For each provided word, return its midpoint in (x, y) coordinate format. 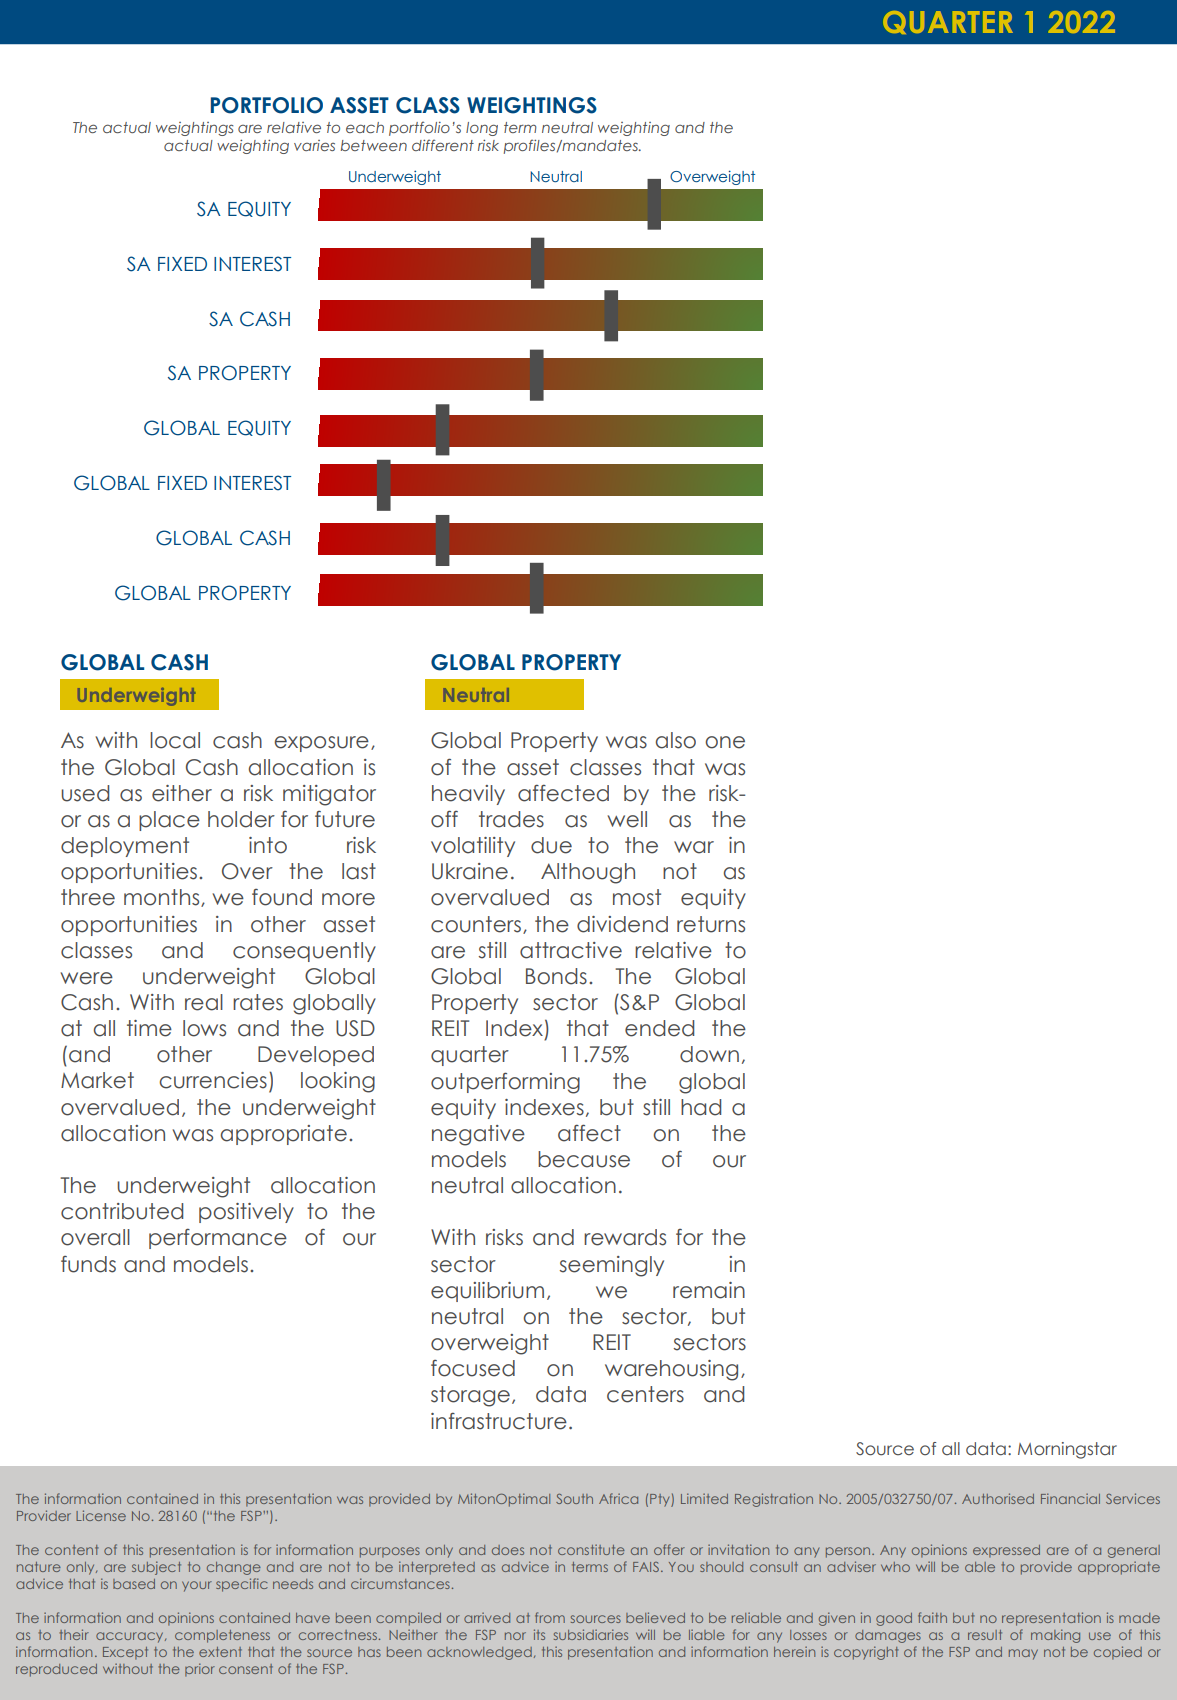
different (443, 145)
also (676, 740)
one (725, 742)
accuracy (131, 1637)
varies (314, 145)
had (701, 1107)
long (482, 129)
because (584, 1159)
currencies (213, 1080)
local (175, 740)
